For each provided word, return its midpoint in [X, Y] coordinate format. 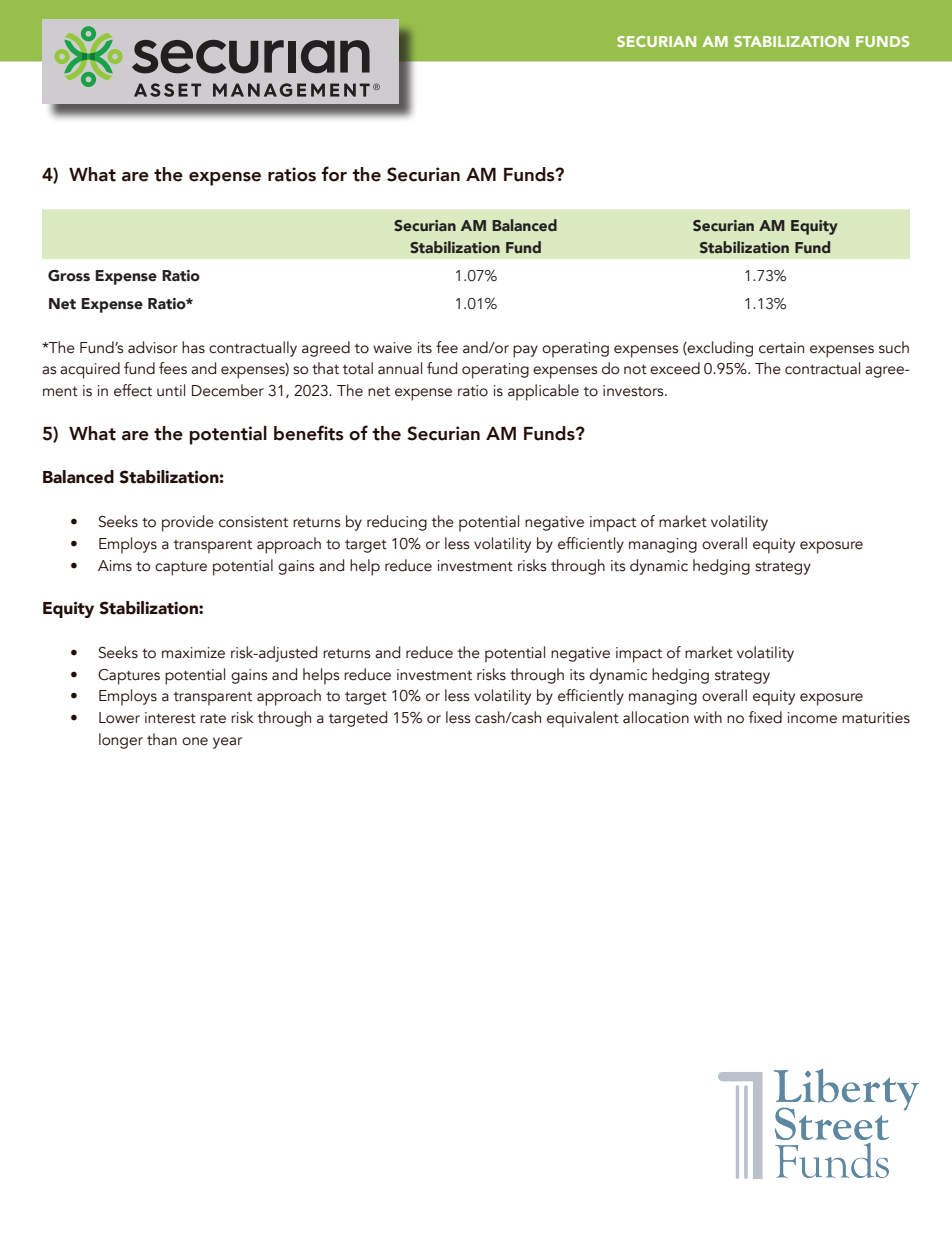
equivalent [583, 719]
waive [392, 348]
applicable [543, 392]
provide [188, 523]
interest [170, 718]
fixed [765, 717]
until [171, 390]
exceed [675, 368]
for [334, 174]
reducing [397, 523]
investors [634, 391]
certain [781, 348]
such [894, 347]
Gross [69, 276]
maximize [193, 653]
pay [525, 351]
